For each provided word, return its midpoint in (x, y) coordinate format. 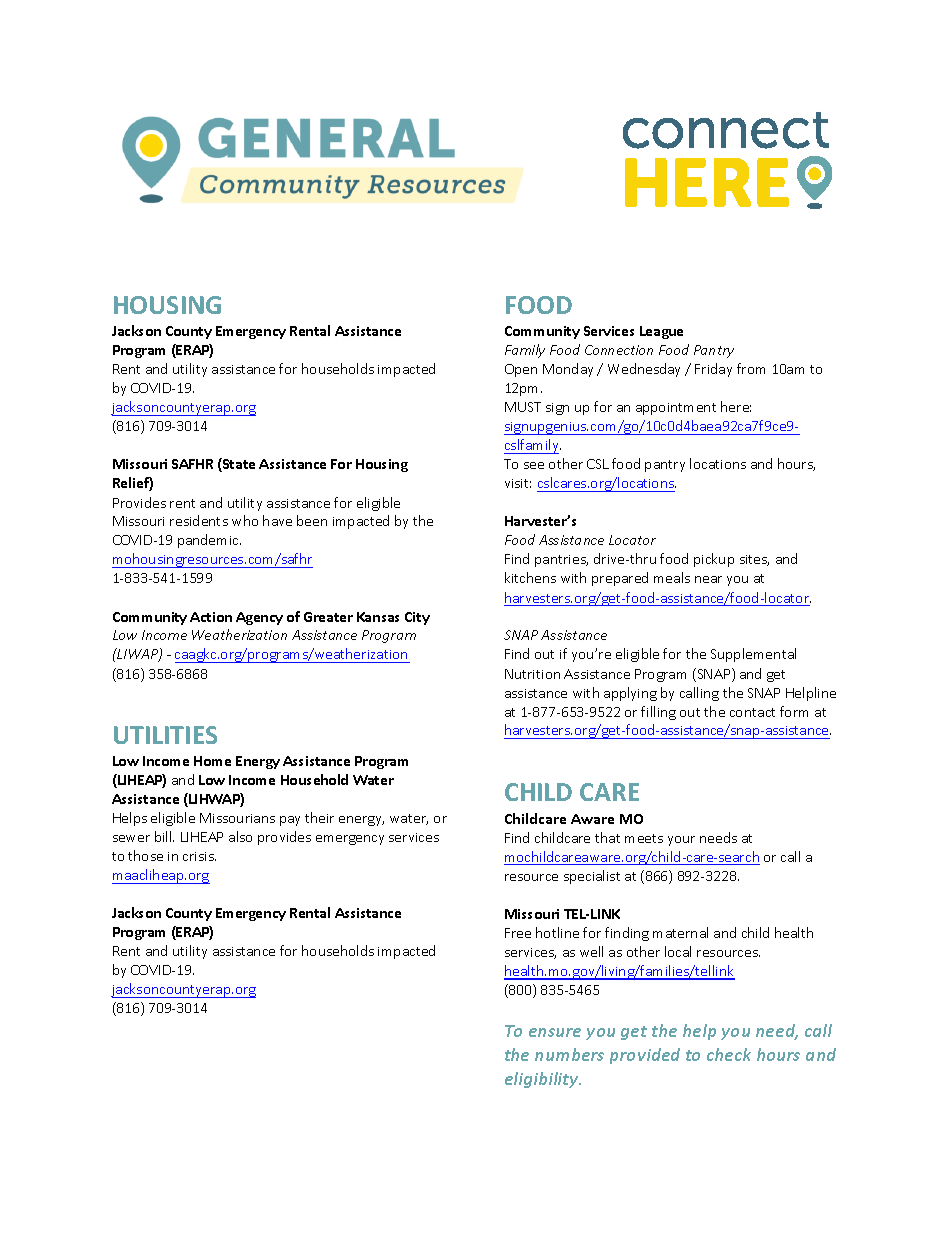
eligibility (543, 1080)
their (319, 817)
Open (521, 370)
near (708, 579)
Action (211, 617)
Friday (713, 370)
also (240, 836)
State (238, 465)
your (681, 841)
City (417, 618)
